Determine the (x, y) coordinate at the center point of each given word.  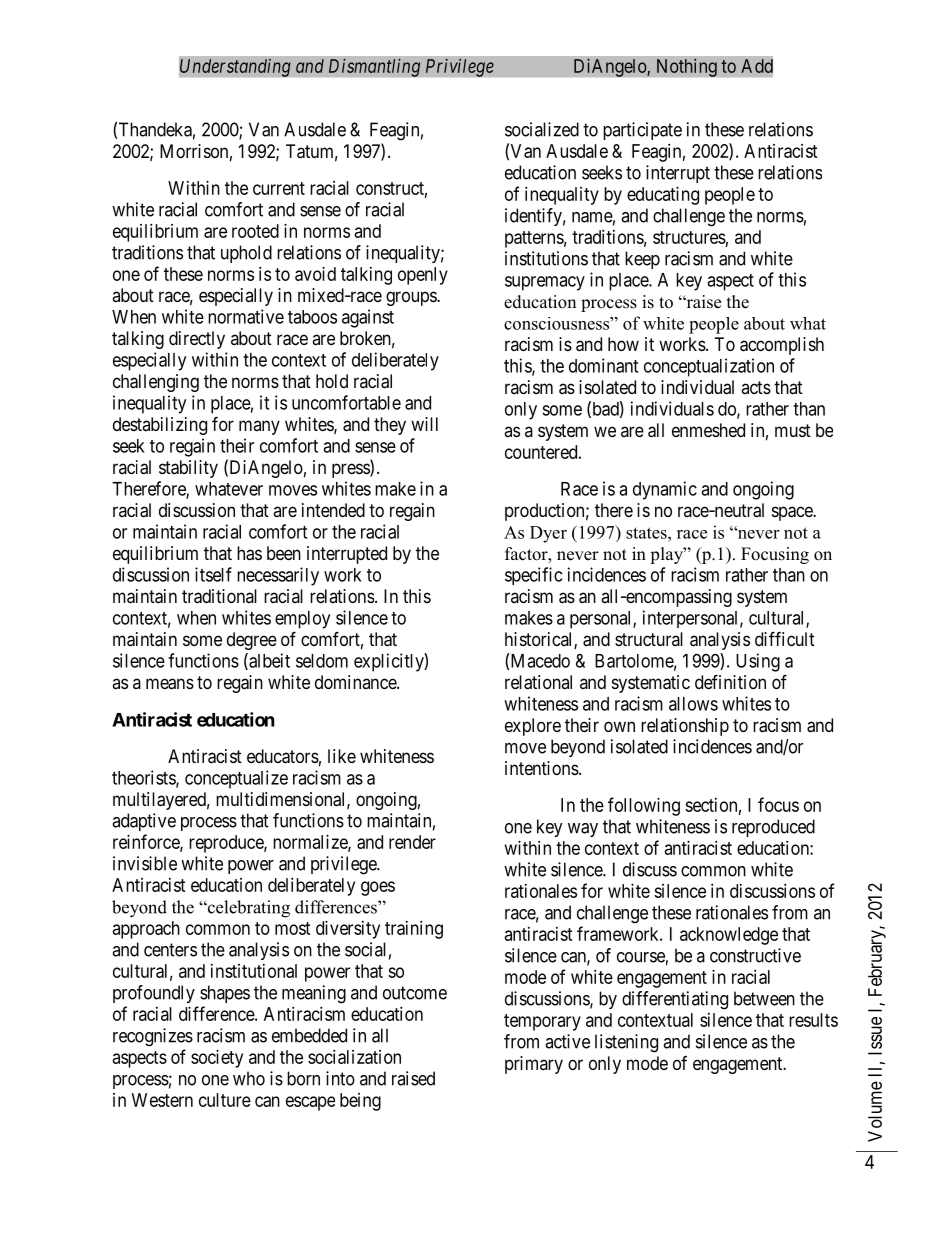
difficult (785, 638)
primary (534, 1065)
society (217, 1059)
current (279, 188)
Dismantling (374, 67)
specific (533, 576)
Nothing (687, 67)
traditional (219, 596)
